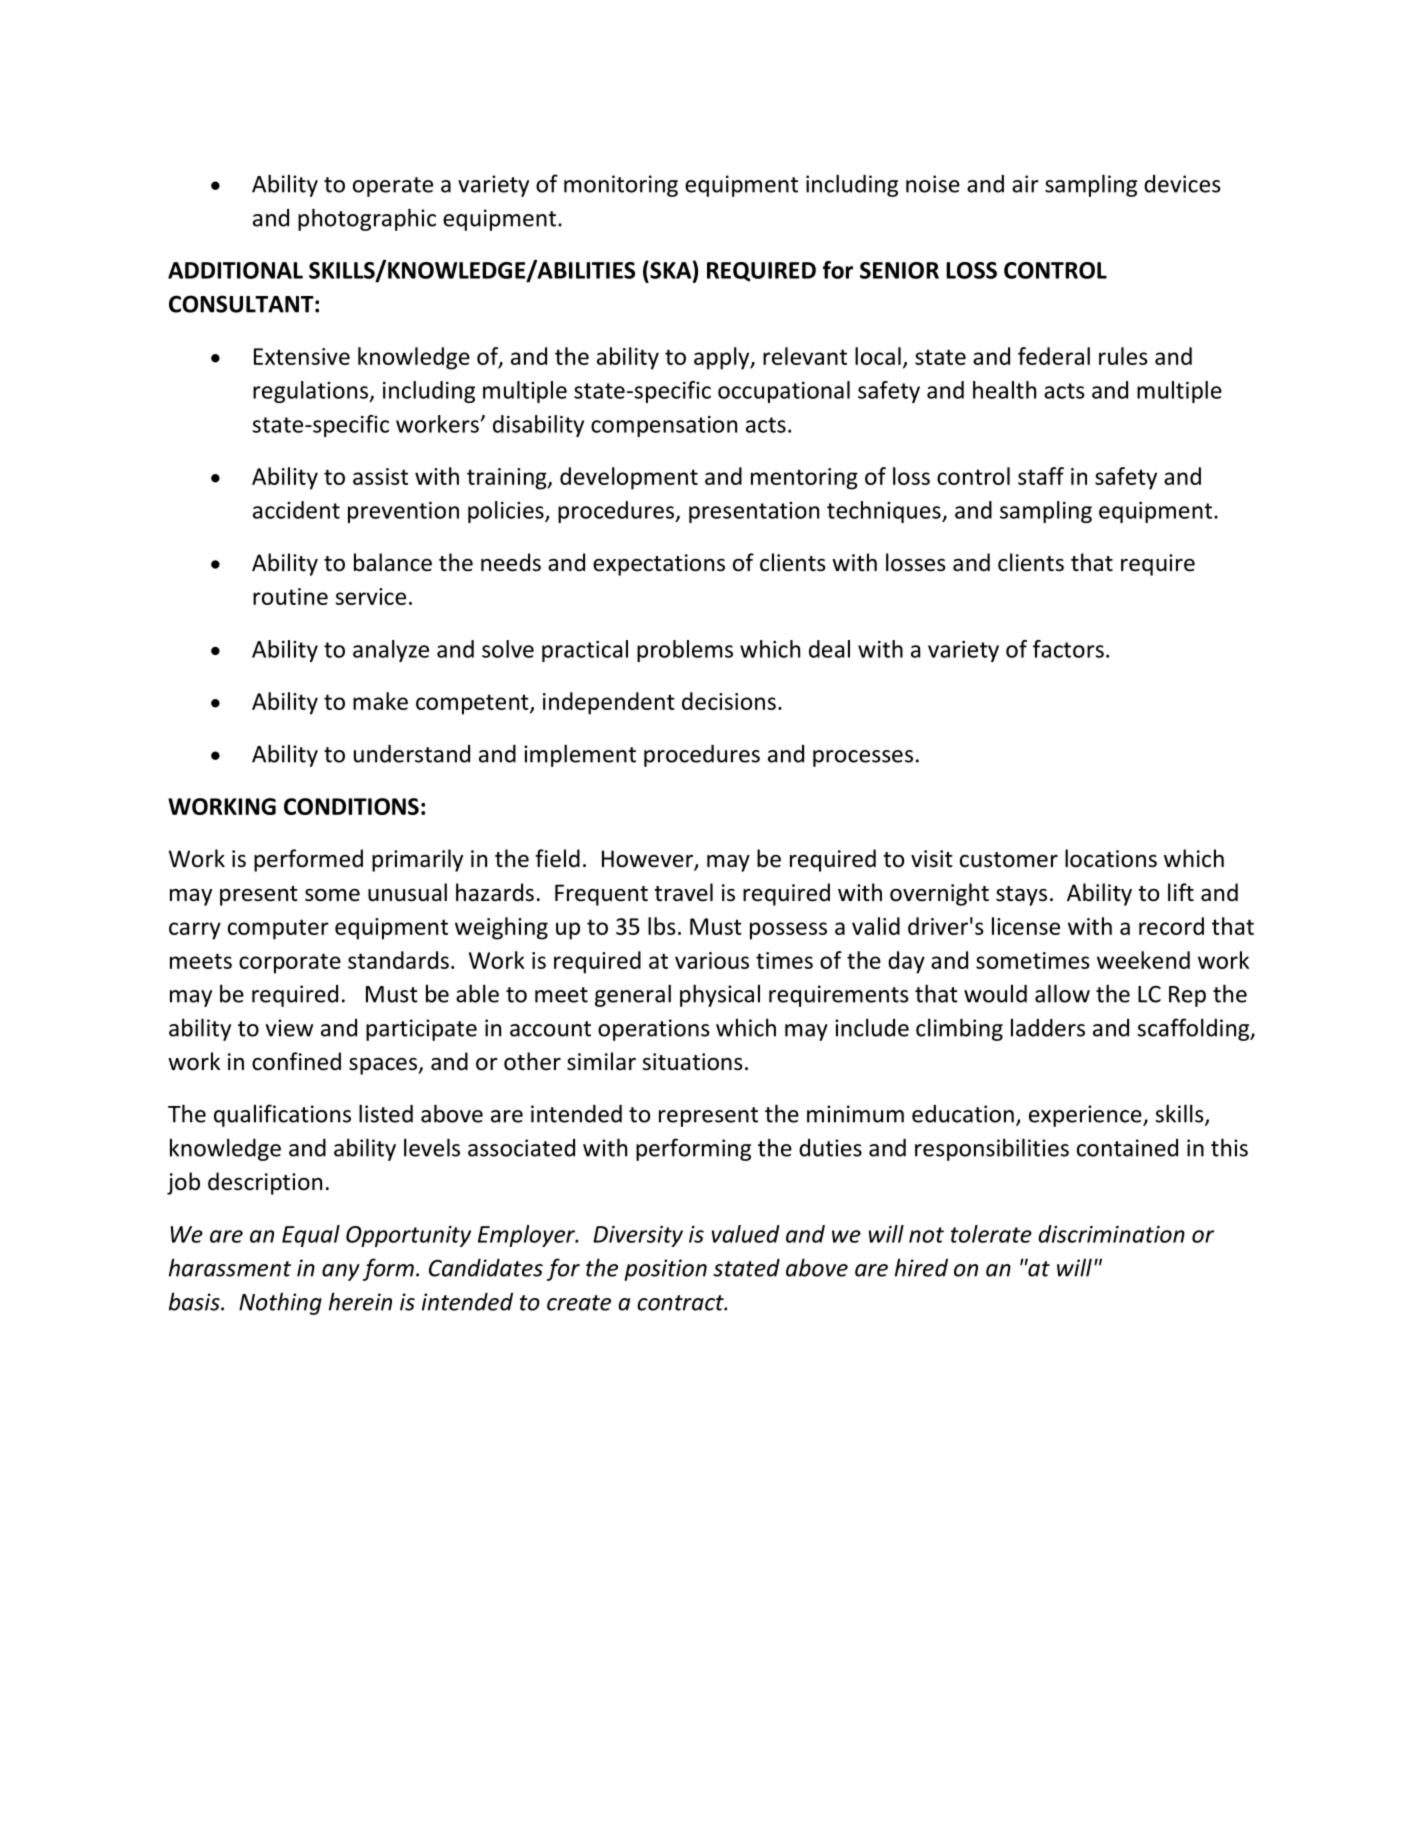 The image size is (1427, 1847). What do you see at coordinates (729, 701) in the document?
I see `decisions` at bounding box center [729, 701].
